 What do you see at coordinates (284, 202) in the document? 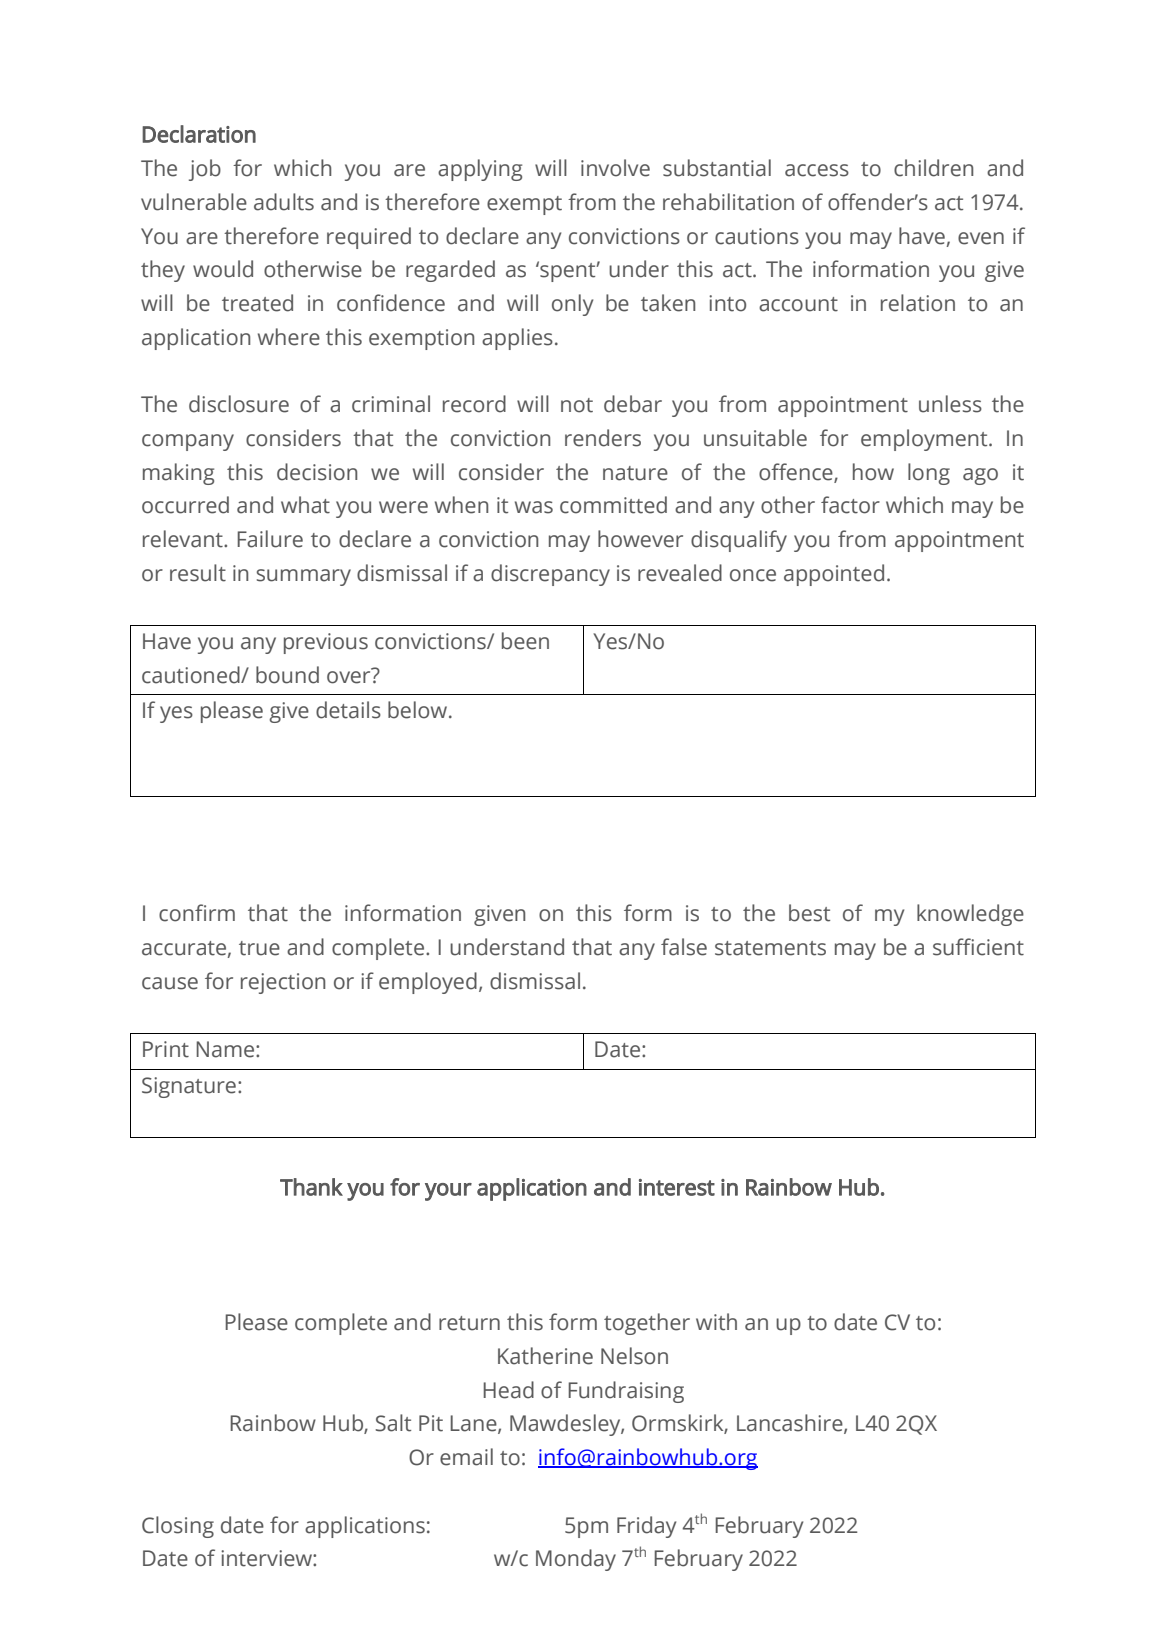
I see `adults` at bounding box center [284, 202].
